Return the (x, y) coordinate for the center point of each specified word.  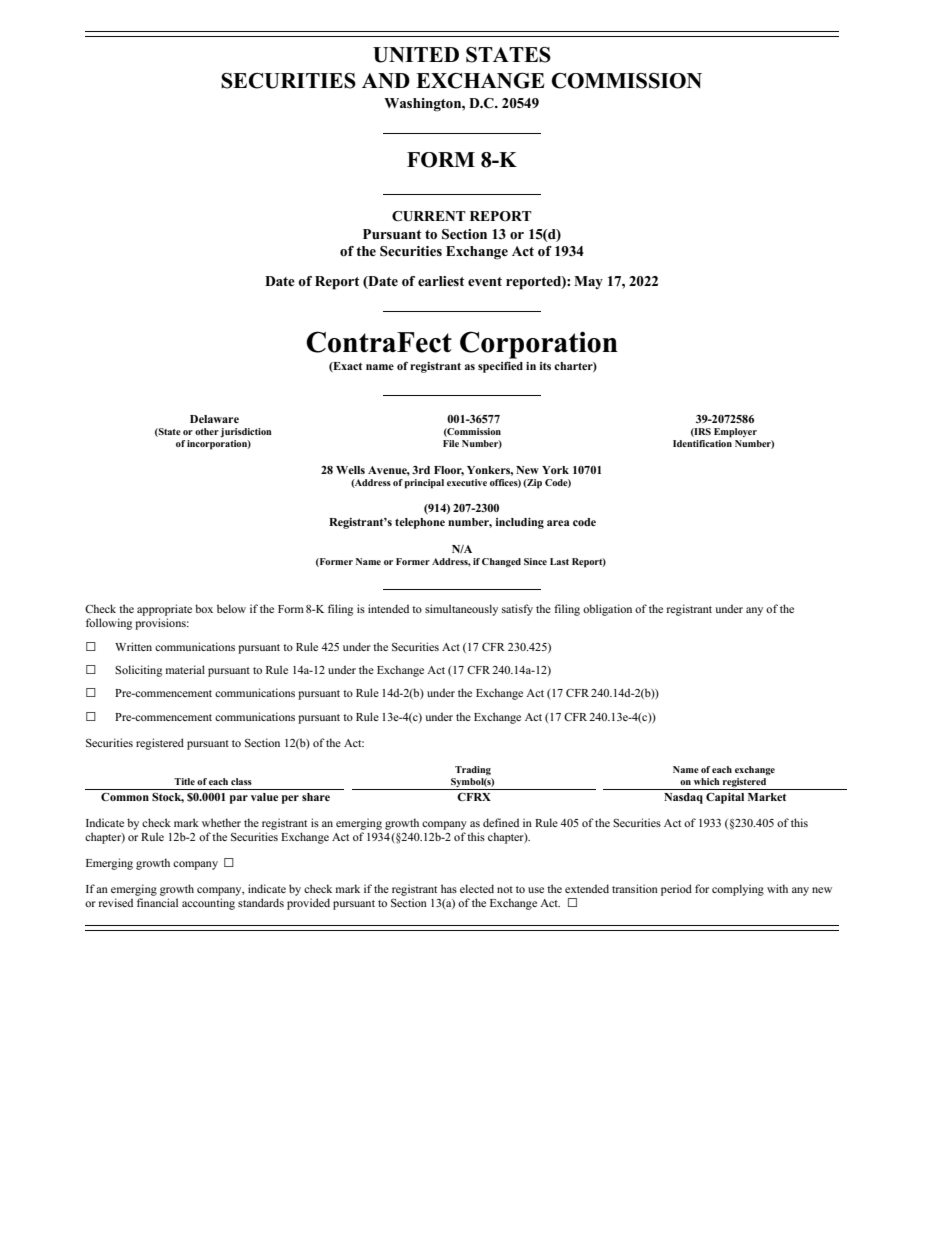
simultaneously (461, 610)
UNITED (416, 55)
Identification (702, 442)
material (185, 669)
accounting (208, 904)
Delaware (214, 419)
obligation (607, 610)
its (545, 366)
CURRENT (429, 216)
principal (424, 484)
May (588, 282)
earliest (441, 281)
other (207, 431)
